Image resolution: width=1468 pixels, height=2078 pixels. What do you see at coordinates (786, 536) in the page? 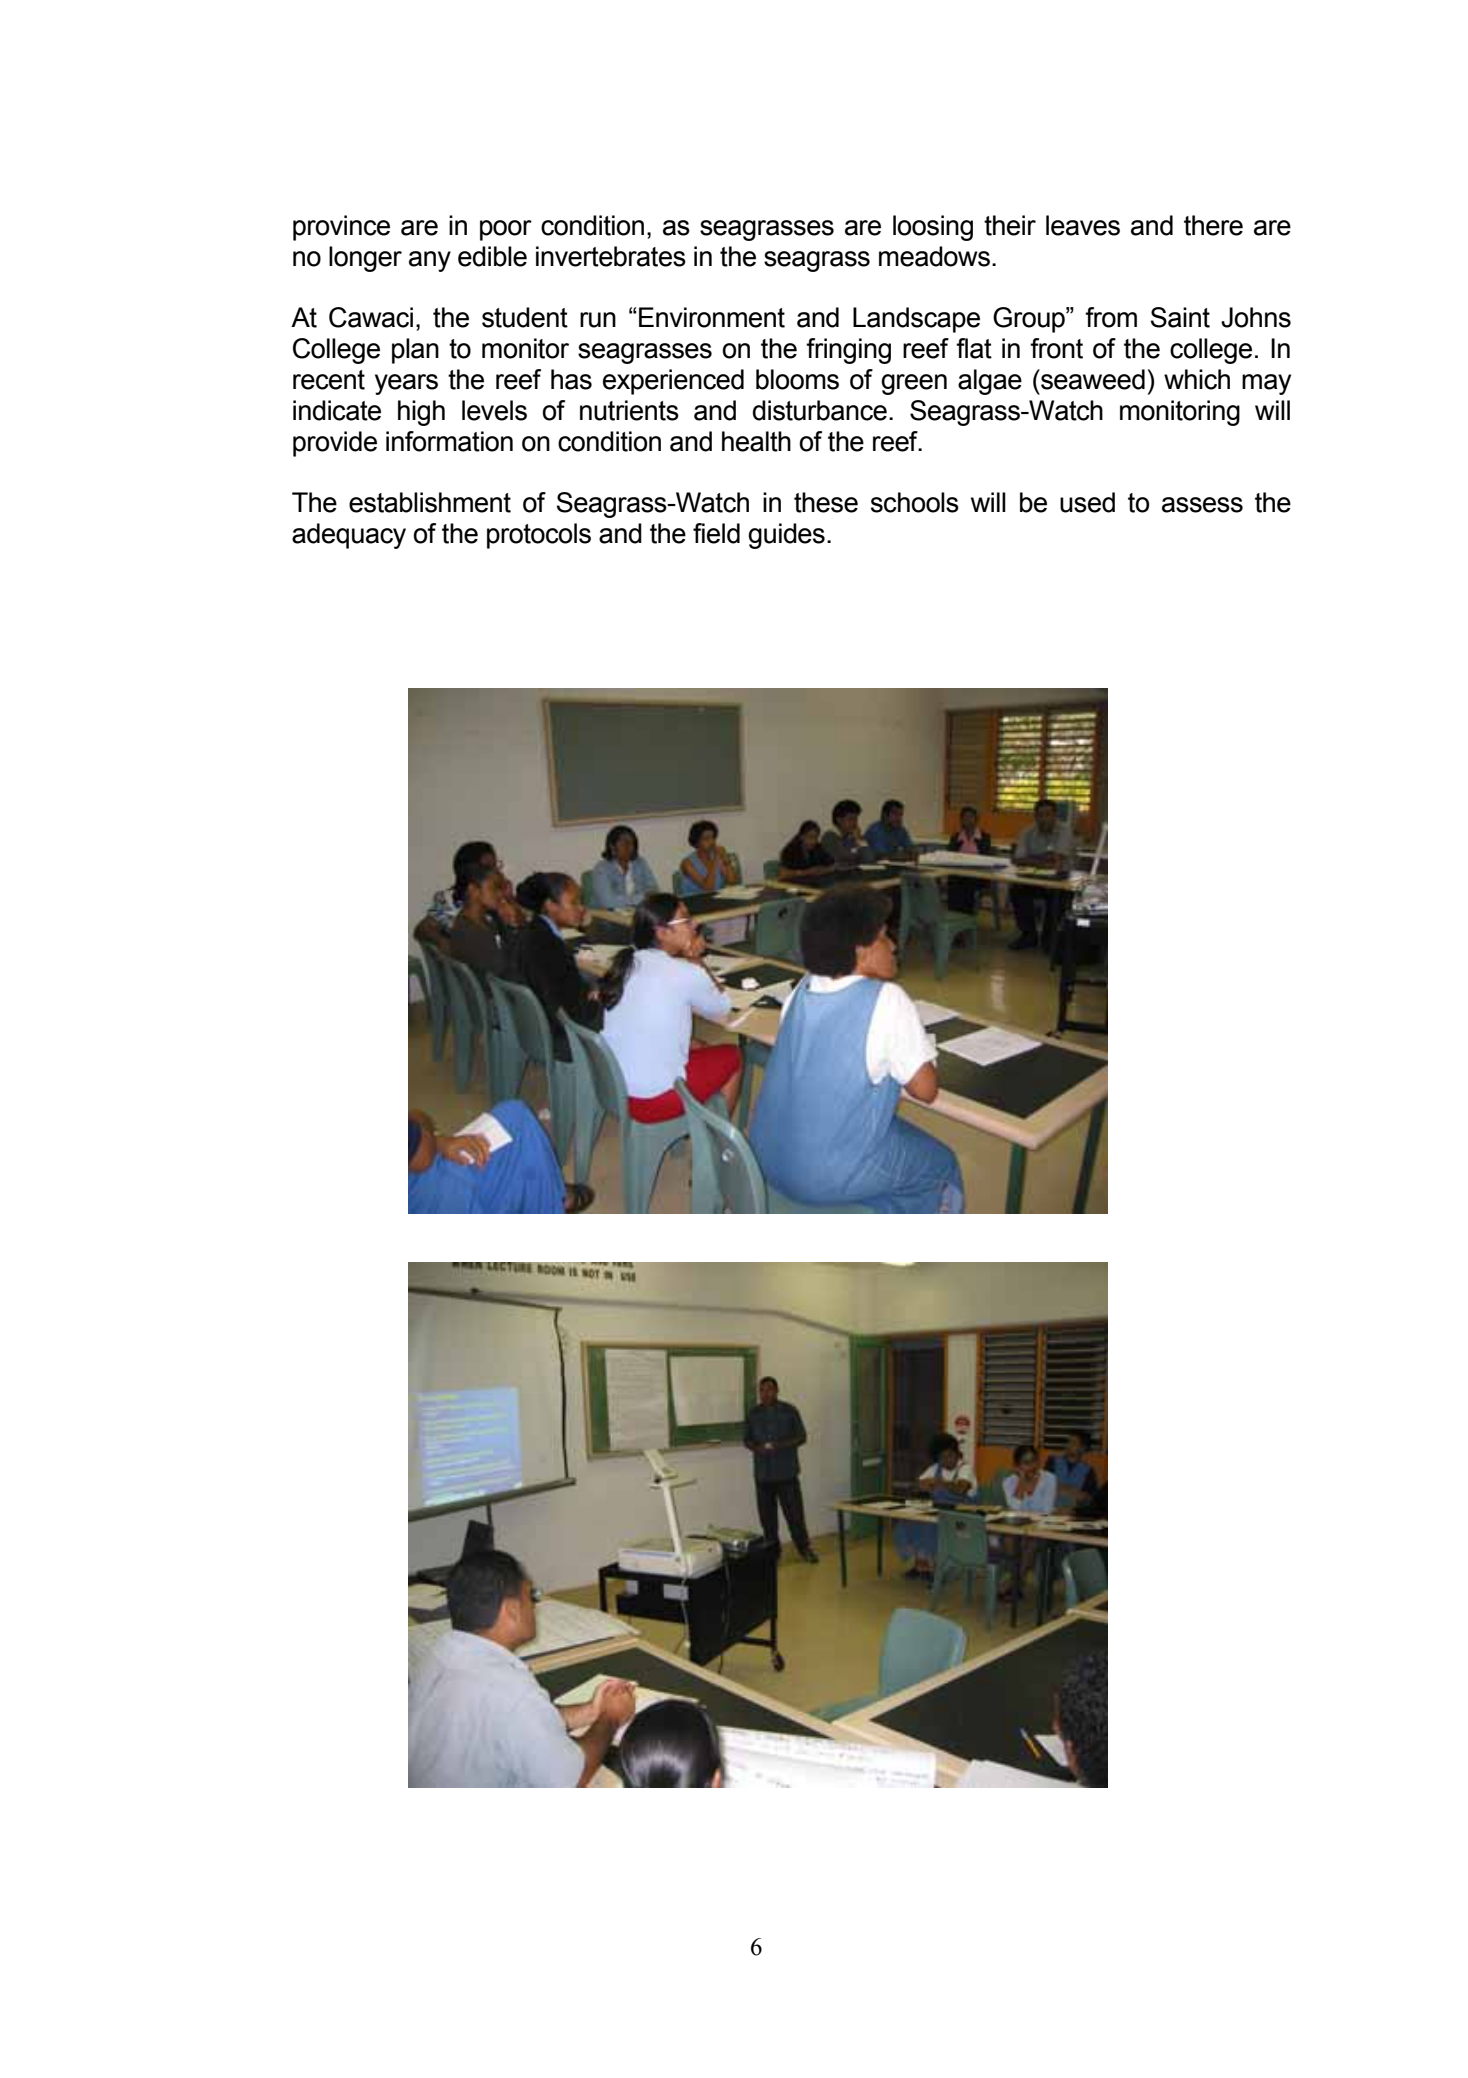
I see `guides` at bounding box center [786, 536].
